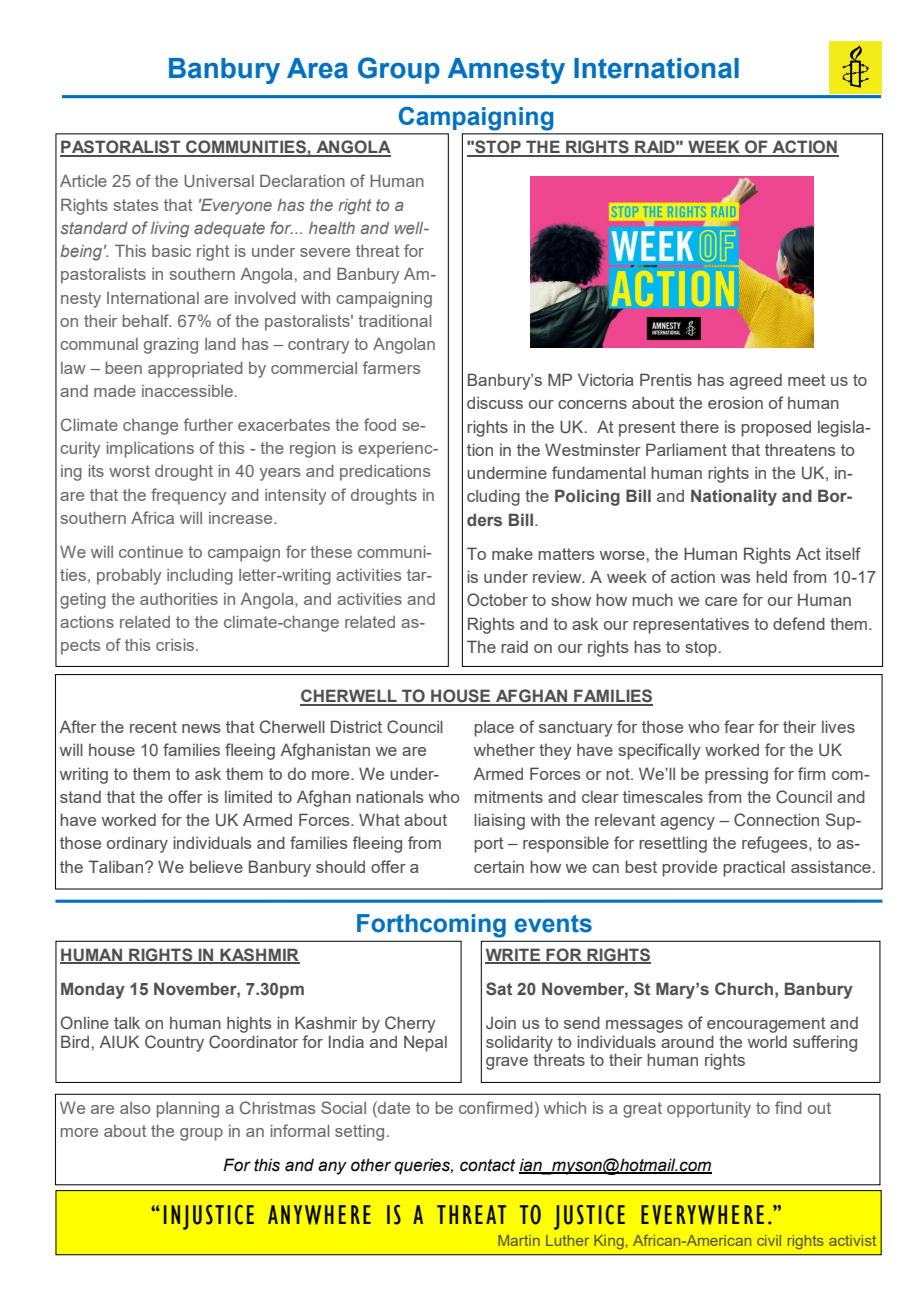 Image resolution: width=924 pixels, height=1308 pixels. Describe the element at coordinates (495, 402) in the screenshot. I see `discuss` at that location.
